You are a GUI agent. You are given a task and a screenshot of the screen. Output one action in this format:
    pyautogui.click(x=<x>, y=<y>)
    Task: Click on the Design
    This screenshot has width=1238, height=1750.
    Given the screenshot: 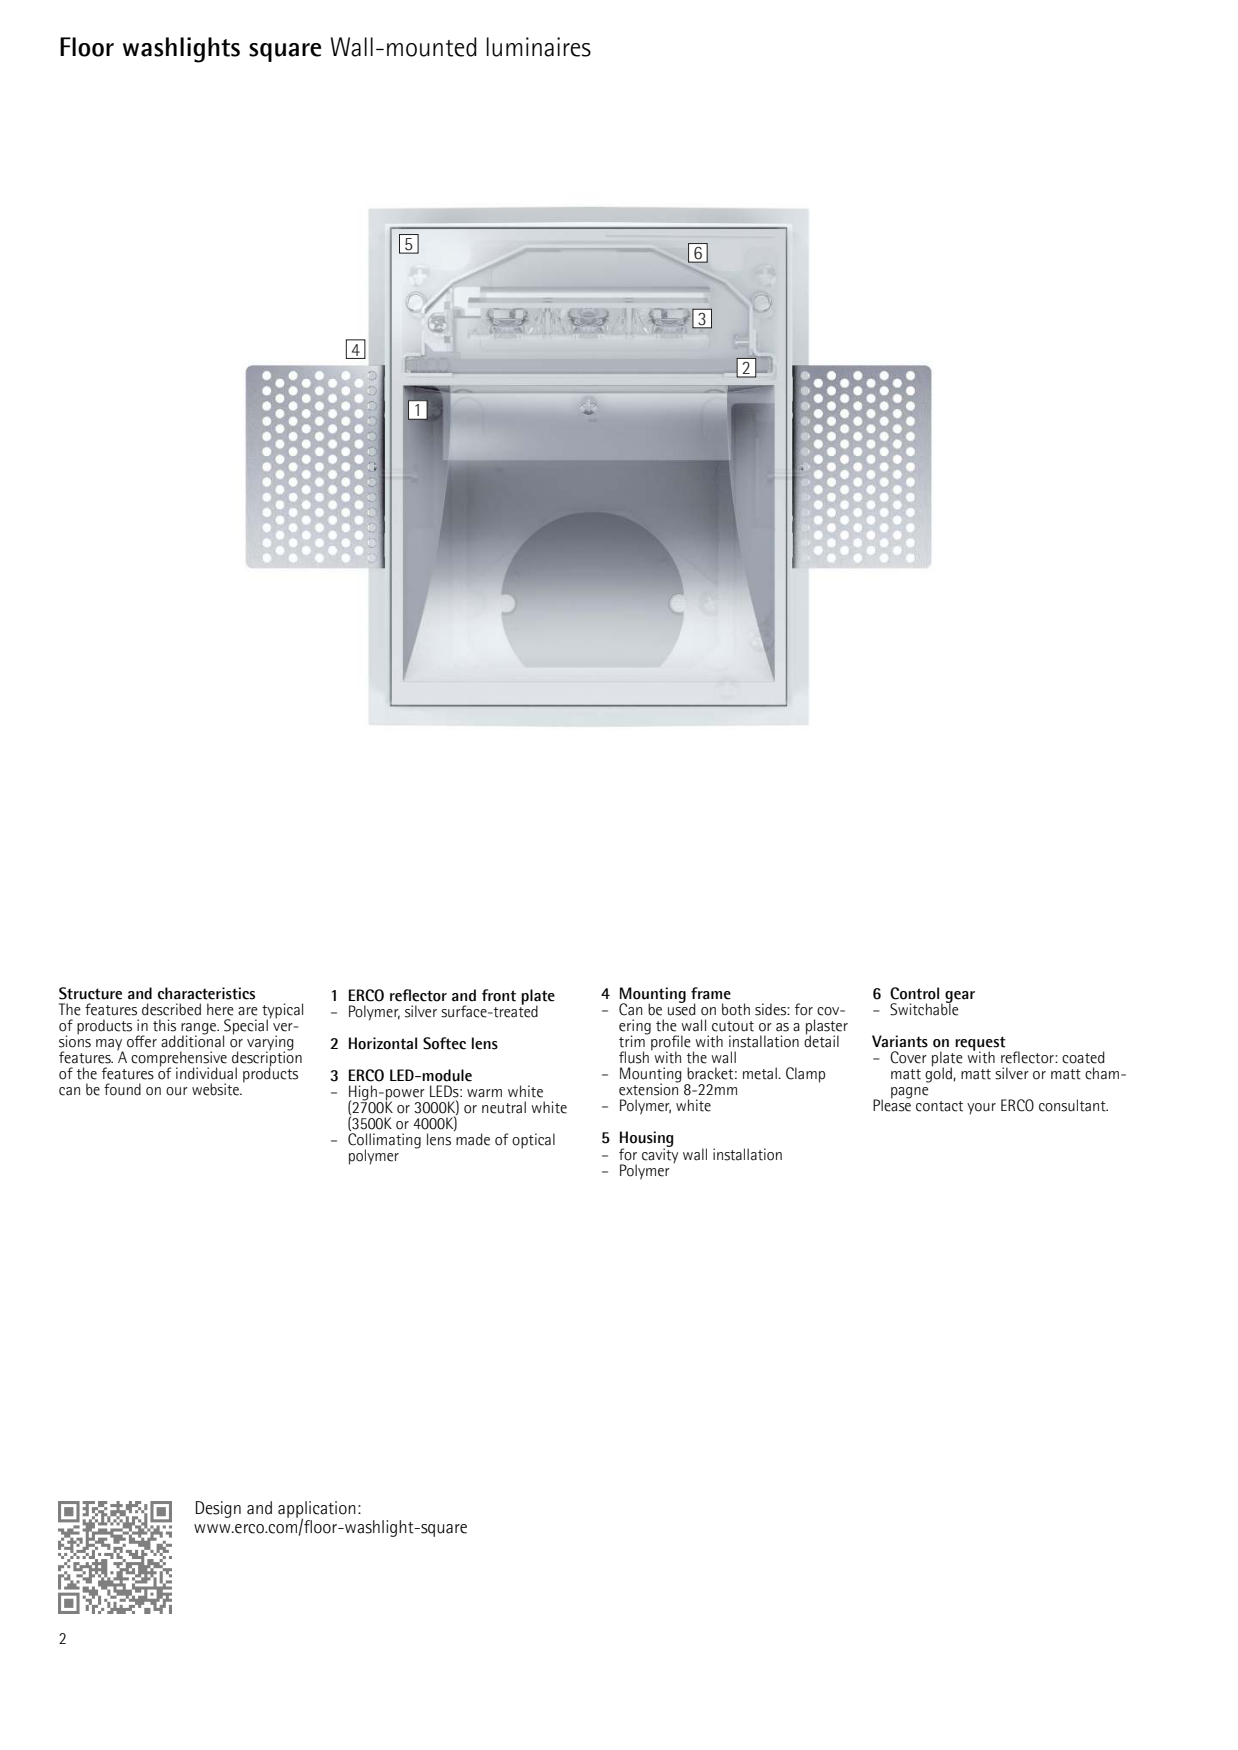 What is the action you would take?
    pyautogui.click(x=218, y=1509)
